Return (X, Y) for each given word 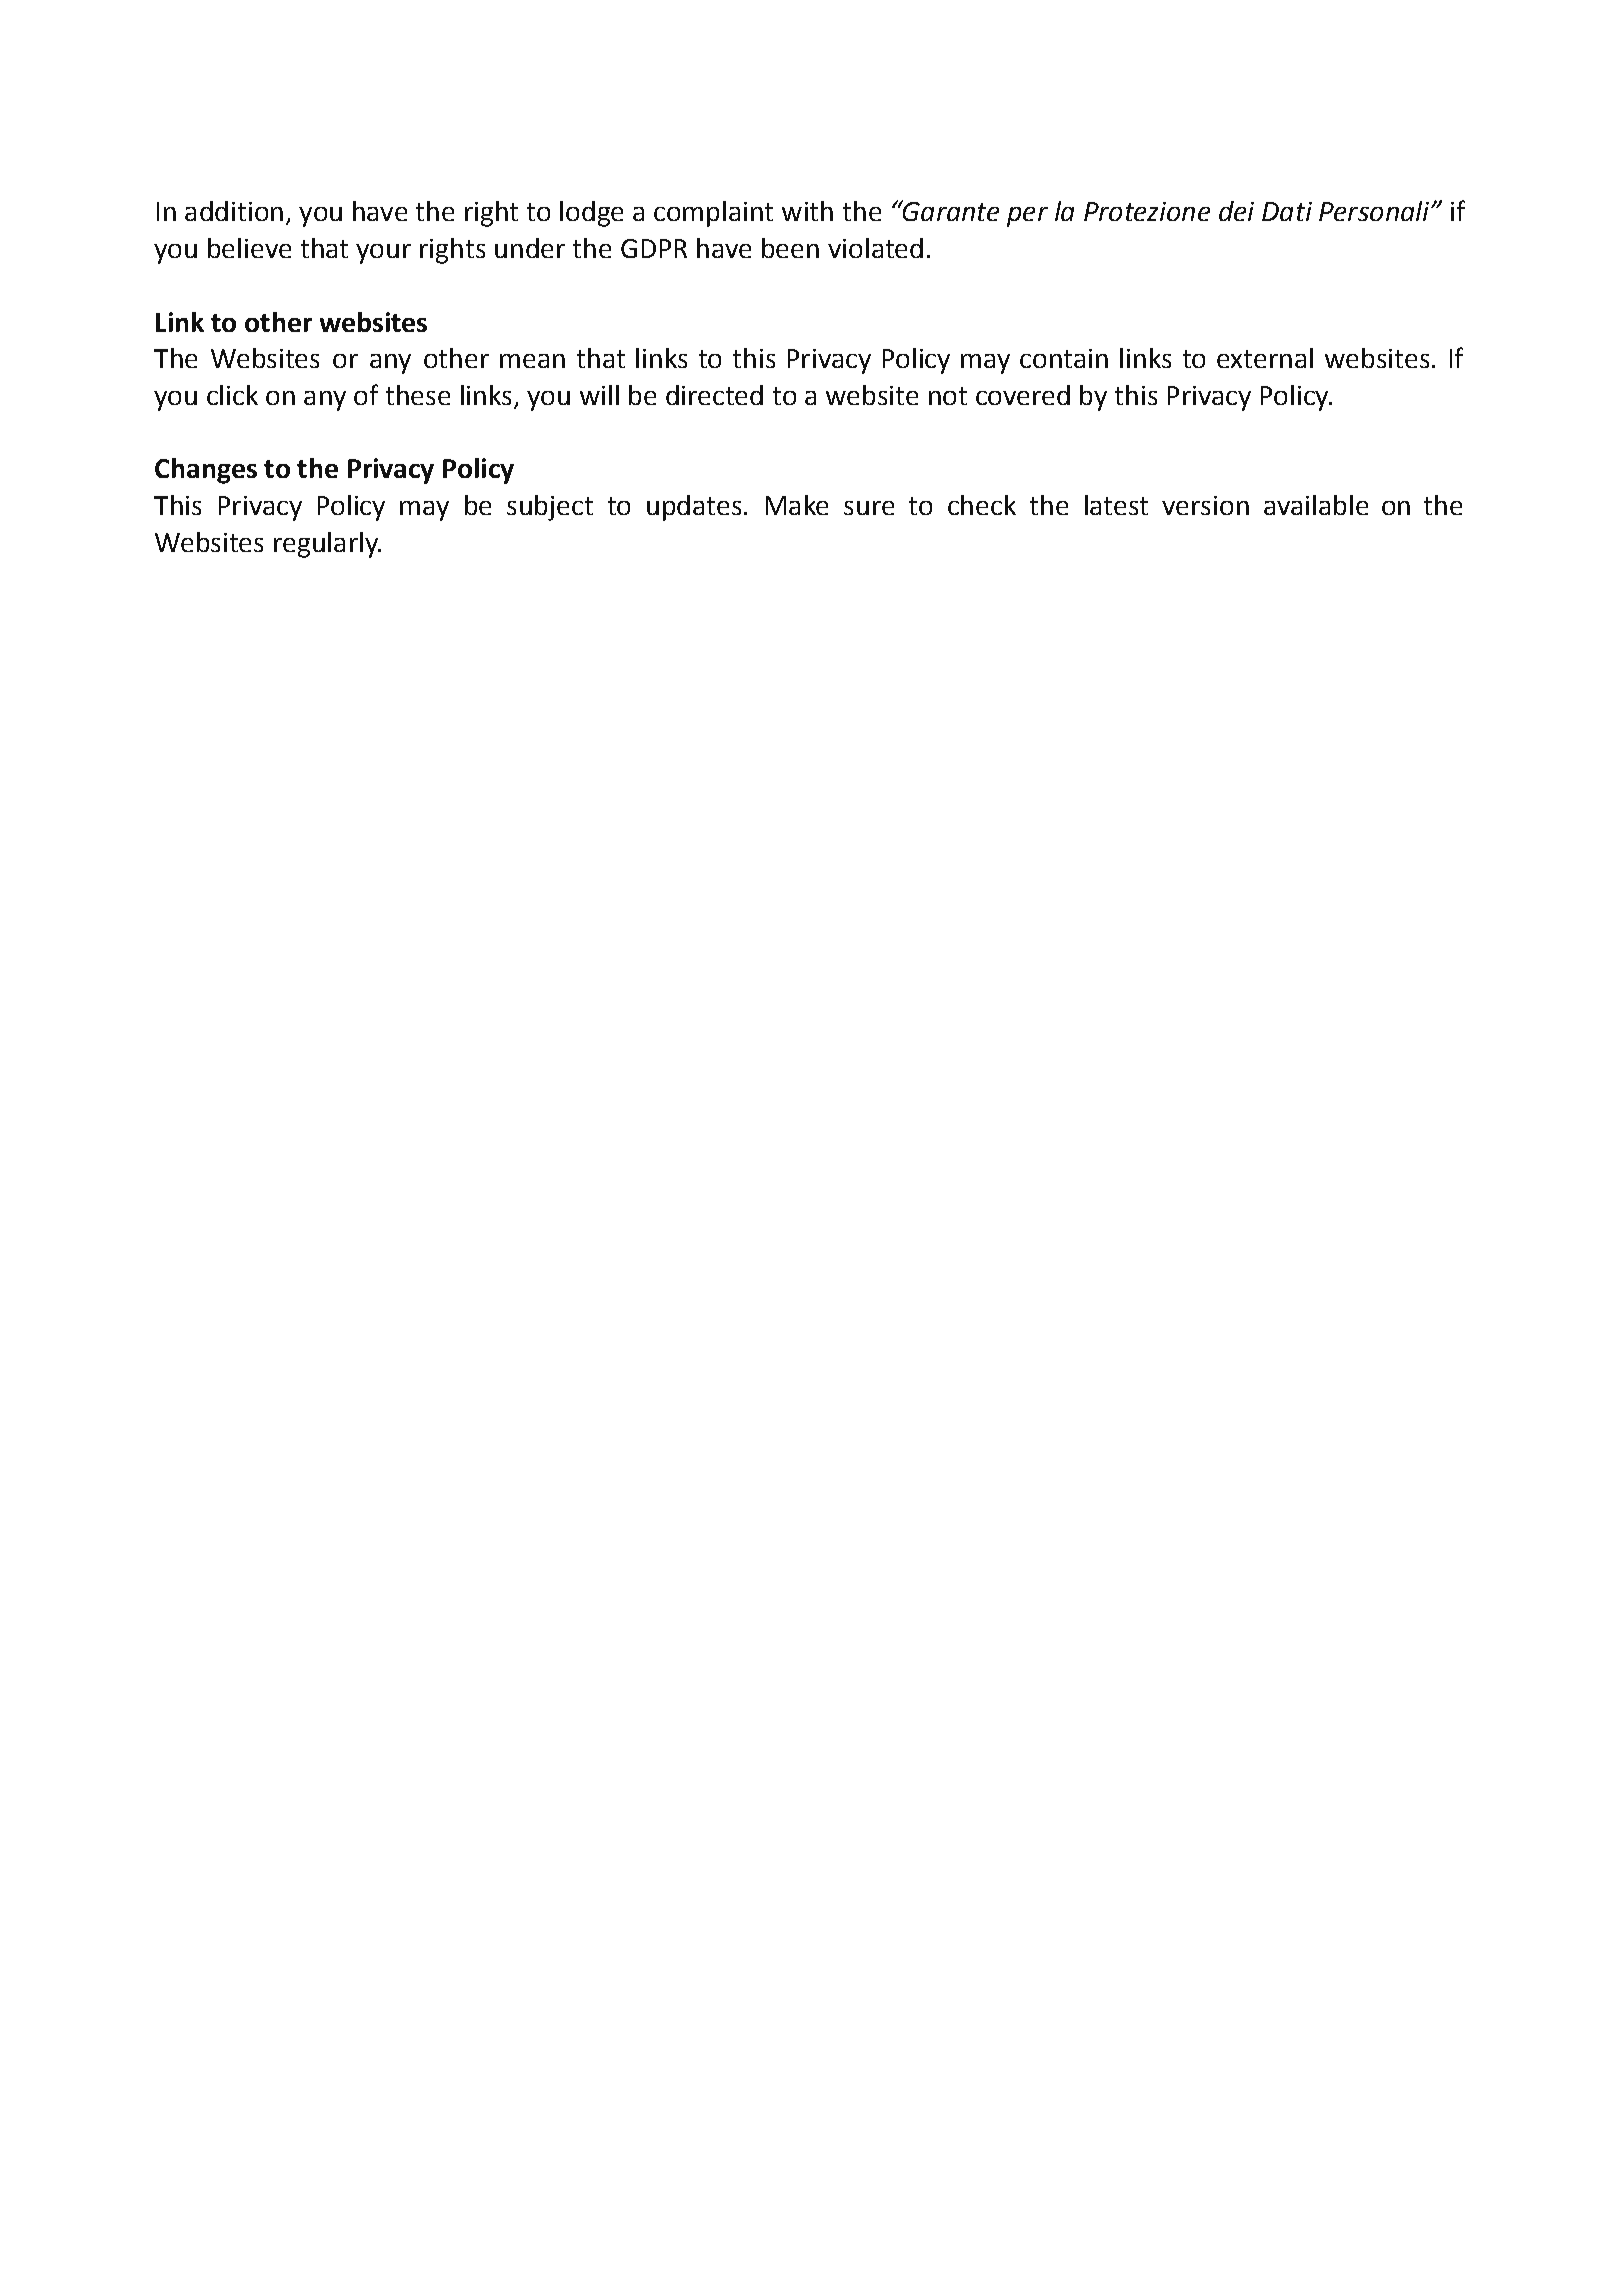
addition (234, 211)
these (418, 395)
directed (714, 395)
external (1265, 358)
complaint (713, 214)
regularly (327, 545)
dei (1236, 211)
